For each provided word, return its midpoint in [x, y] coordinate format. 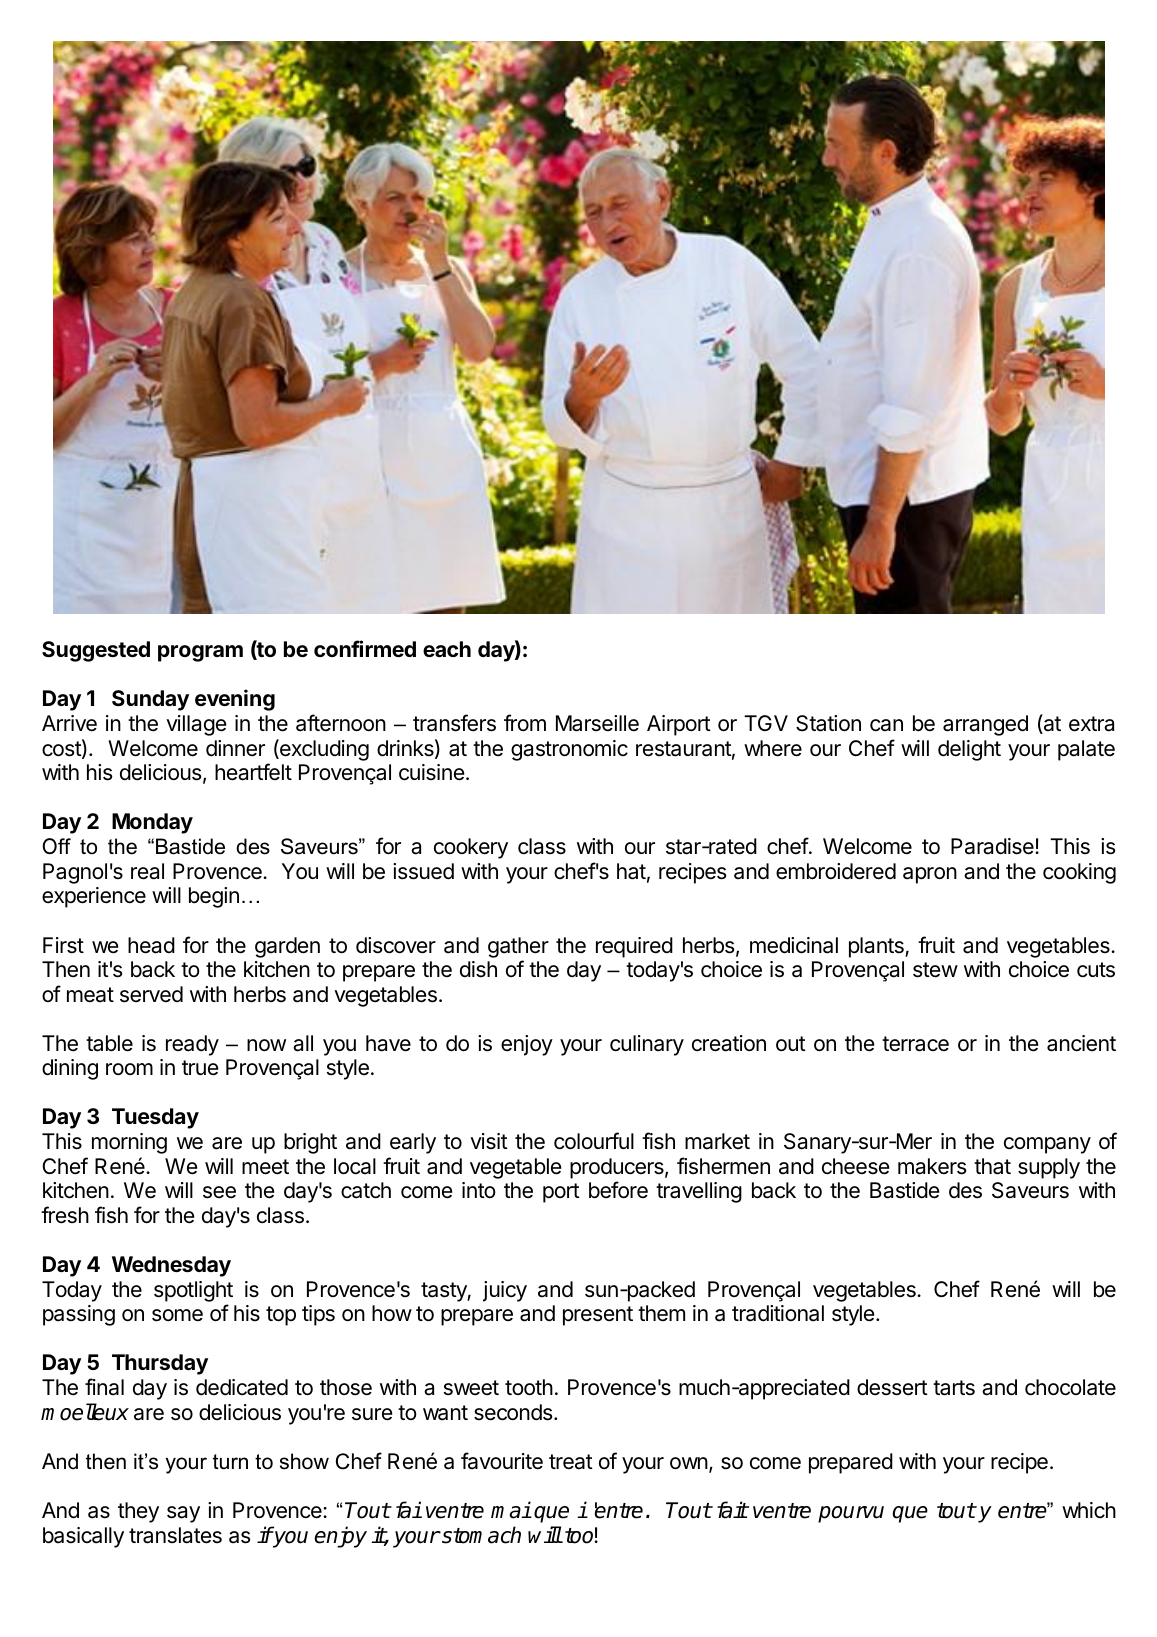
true [200, 1068]
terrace [915, 1044]
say [183, 1514]
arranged [985, 725]
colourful [594, 1141]
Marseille [597, 723]
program [200, 653]
